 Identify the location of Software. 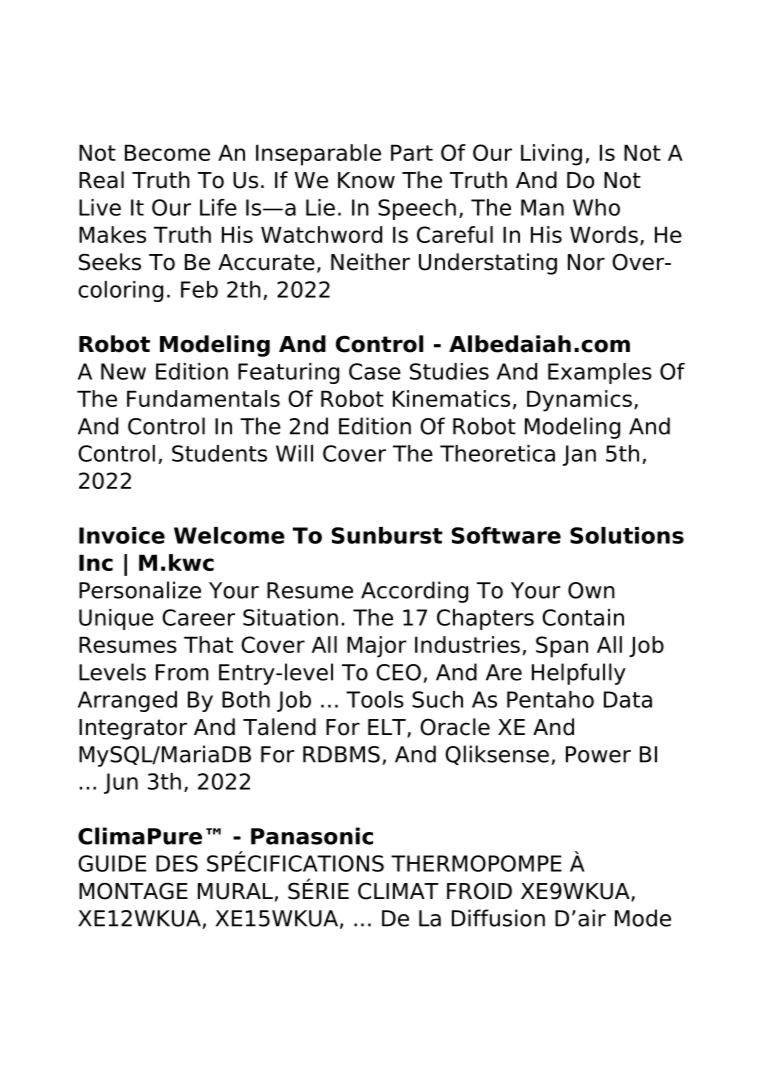
(506, 535).
